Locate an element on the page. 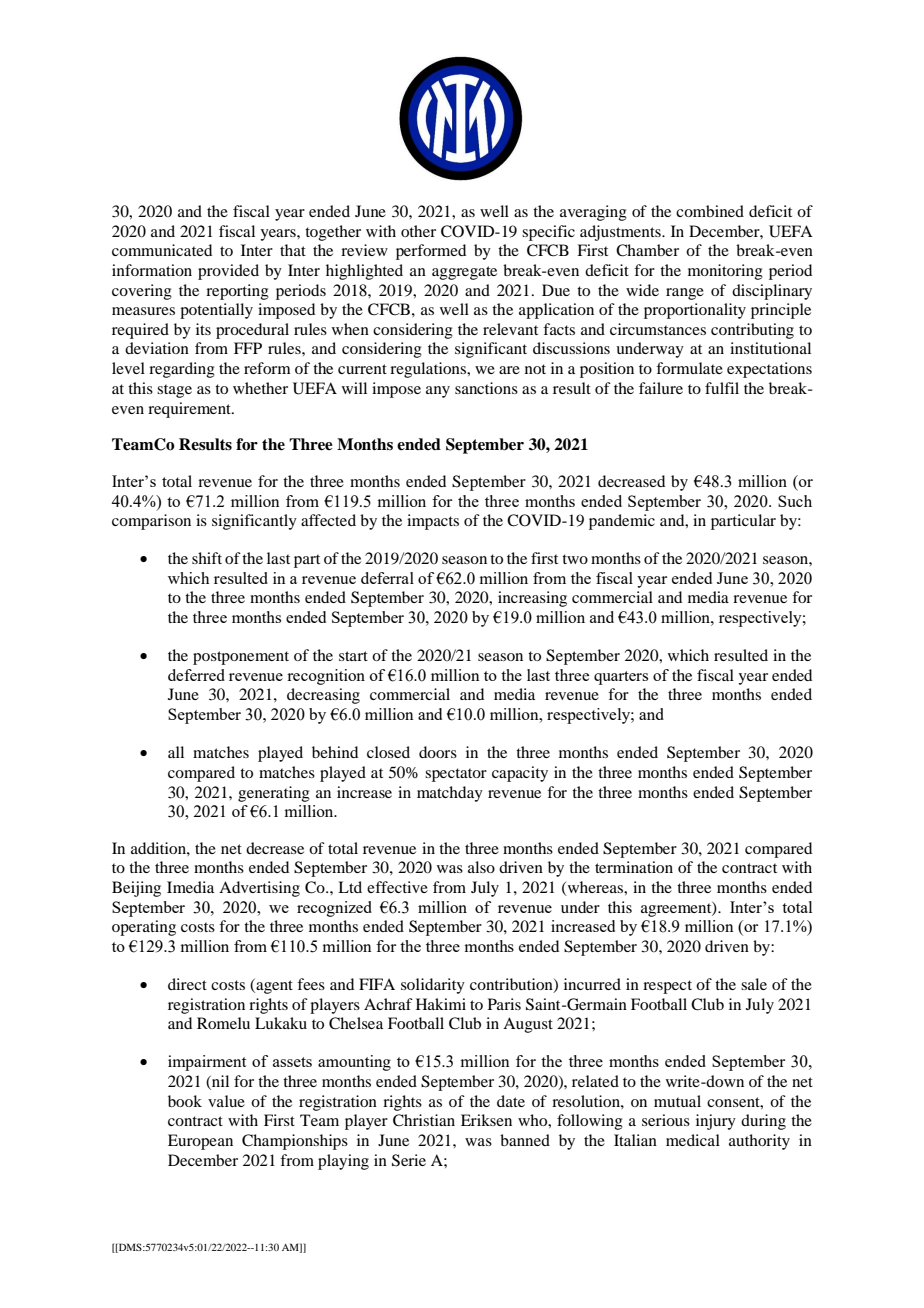 This document has height=1308, width=924. doors is located at coordinates (438, 752).
